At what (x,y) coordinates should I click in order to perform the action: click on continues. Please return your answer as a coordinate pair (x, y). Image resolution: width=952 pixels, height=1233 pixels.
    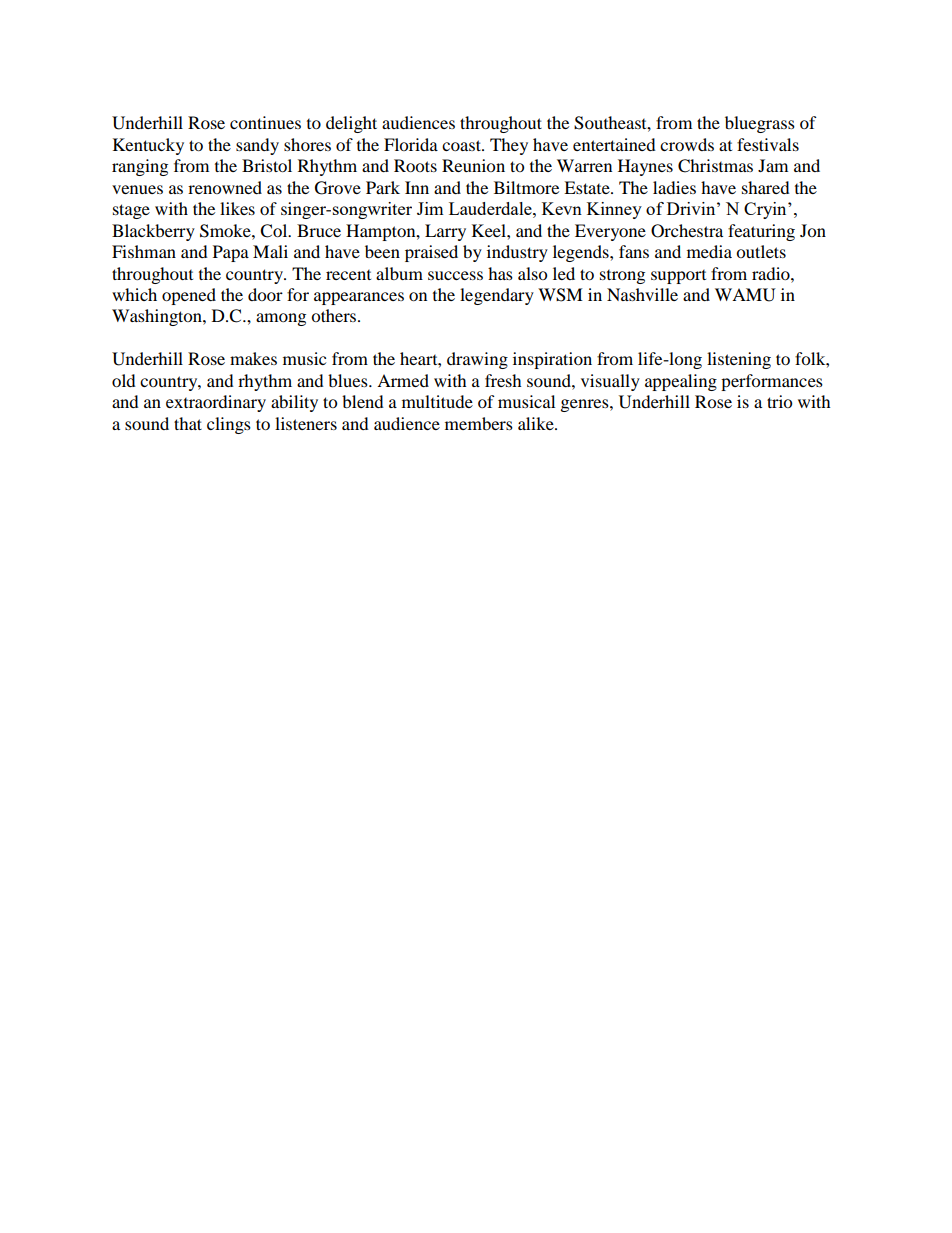
    Looking at the image, I should click on (265, 122).
